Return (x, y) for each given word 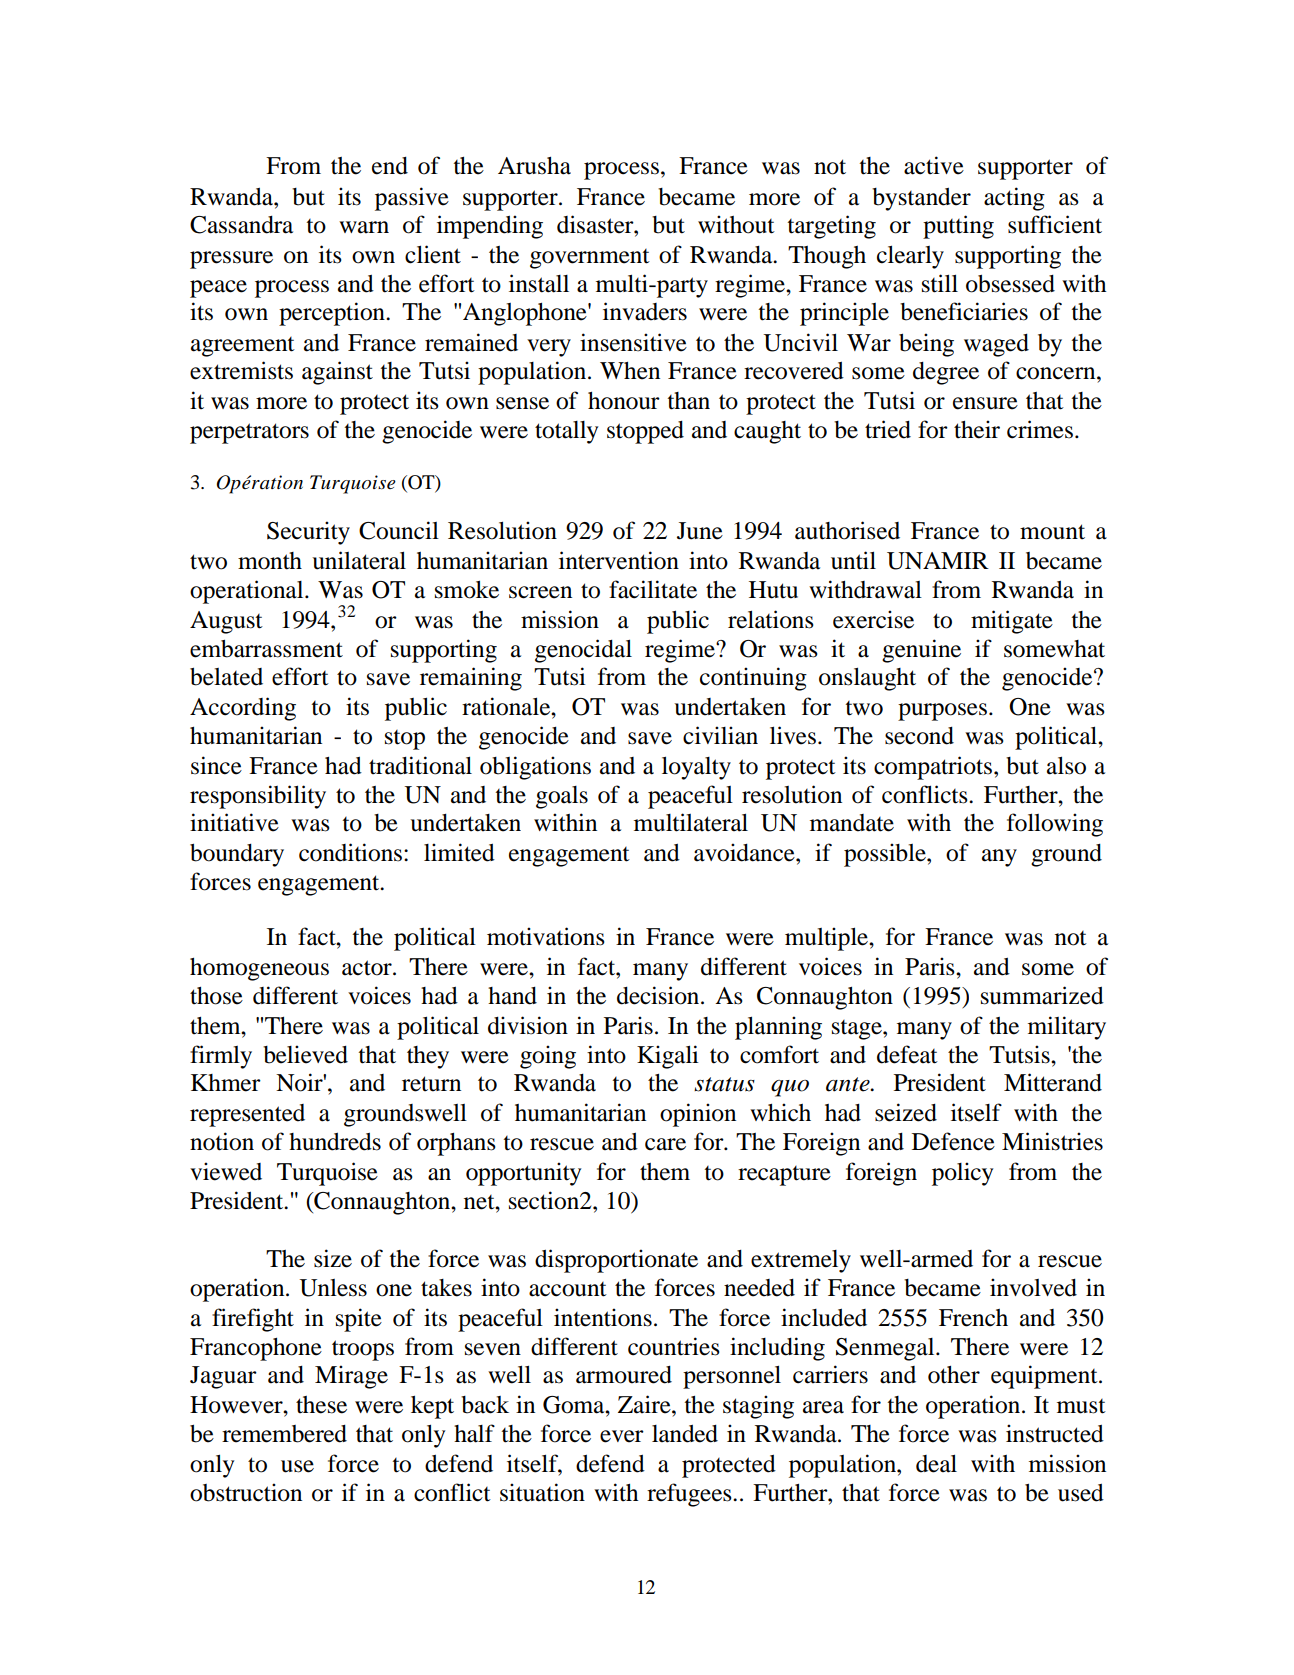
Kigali (668, 1057)
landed (685, 1434)
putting (958, 227)
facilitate (653, 589)
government (590, 259)
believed (305, 1054)
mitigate (1012, 622)
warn (364, 227)
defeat (907, 1054)
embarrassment (266, 649)
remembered (284, 1434)
